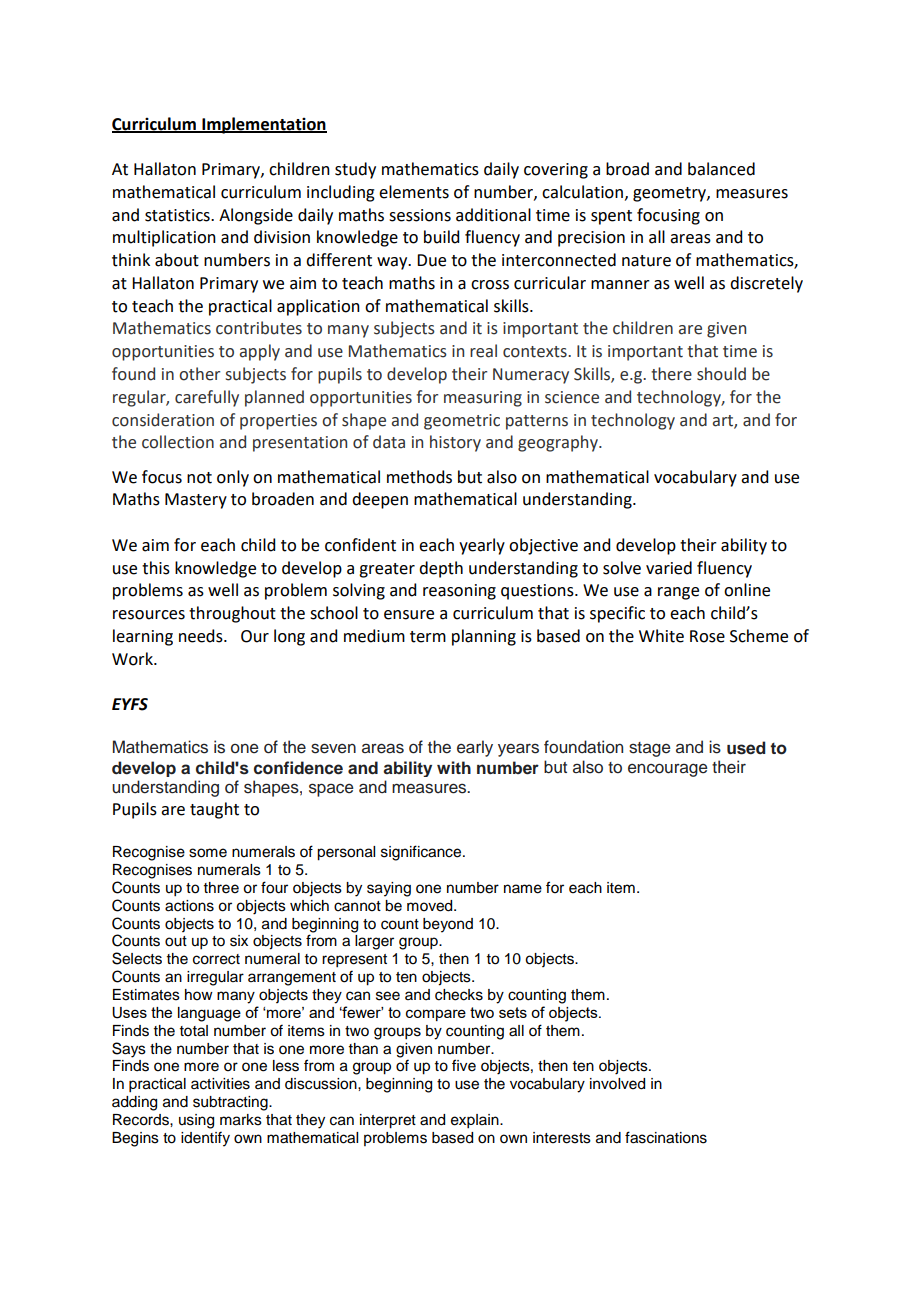 The image size is (924, 1308). I want to click on subtracting, so click(231, 1103).
